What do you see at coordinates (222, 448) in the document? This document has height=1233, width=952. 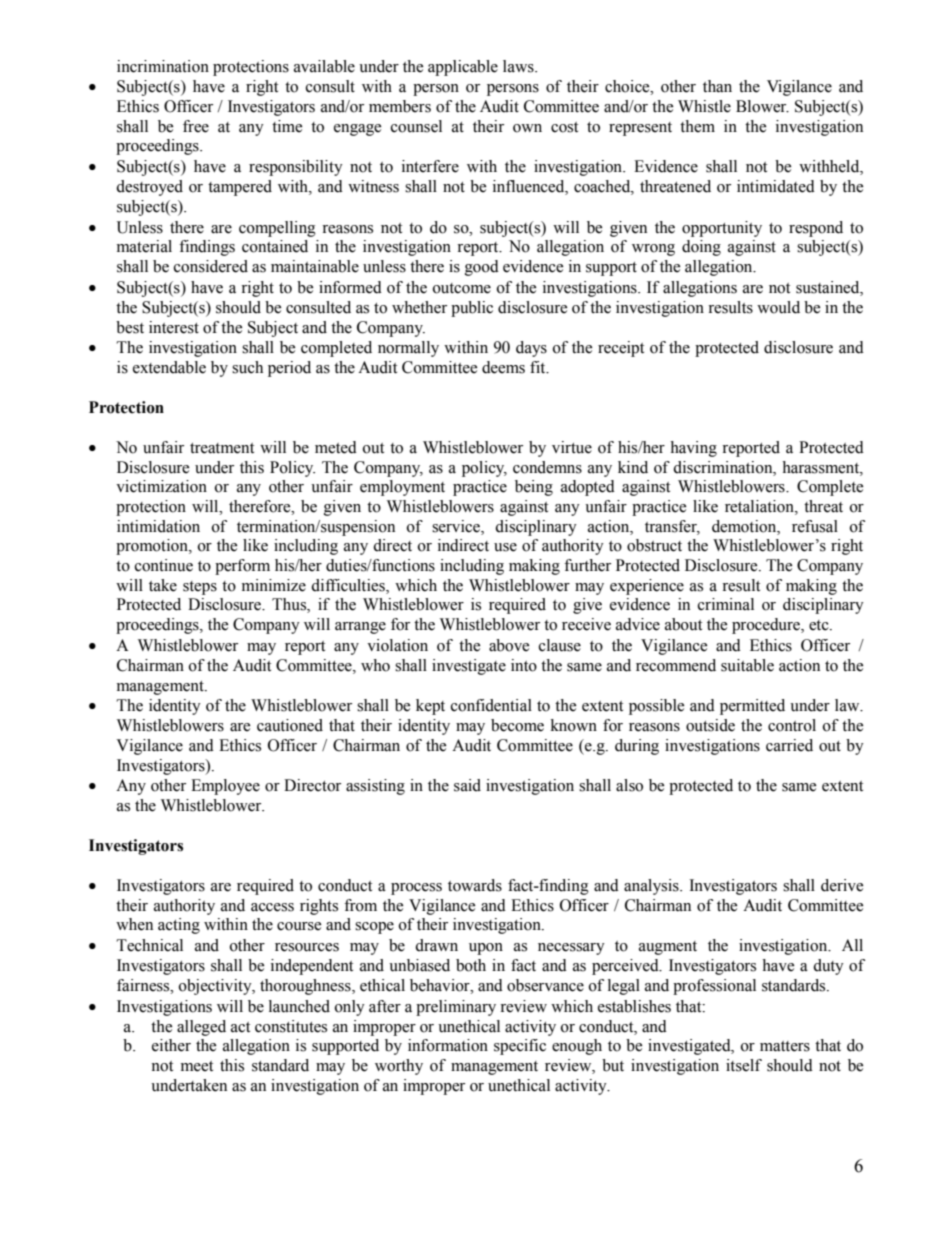 I see `treatment` at bounding box center [222, 448].
